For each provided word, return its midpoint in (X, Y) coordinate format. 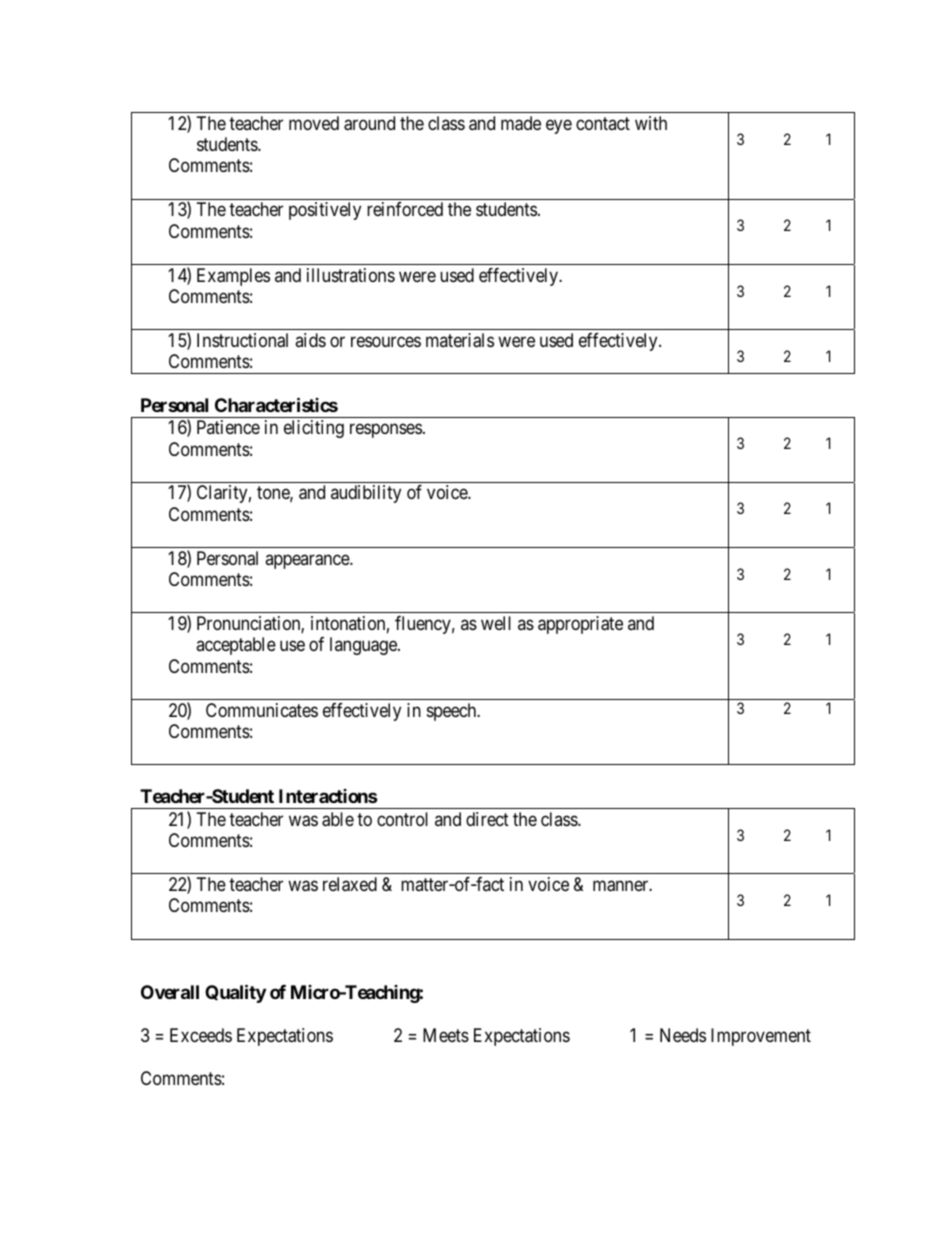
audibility (366, 494)
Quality (235, 993)
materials (460, 340)
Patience (228, 427)
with (651, 123)
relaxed (350, 884)
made (521, 123)
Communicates (262, 710)
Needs (683, 1035)
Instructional (242, 340)
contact (603, 123)
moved (314, 123)
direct (487, 819)
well (496, 623)
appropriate (580, 625)
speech (453, 712)
